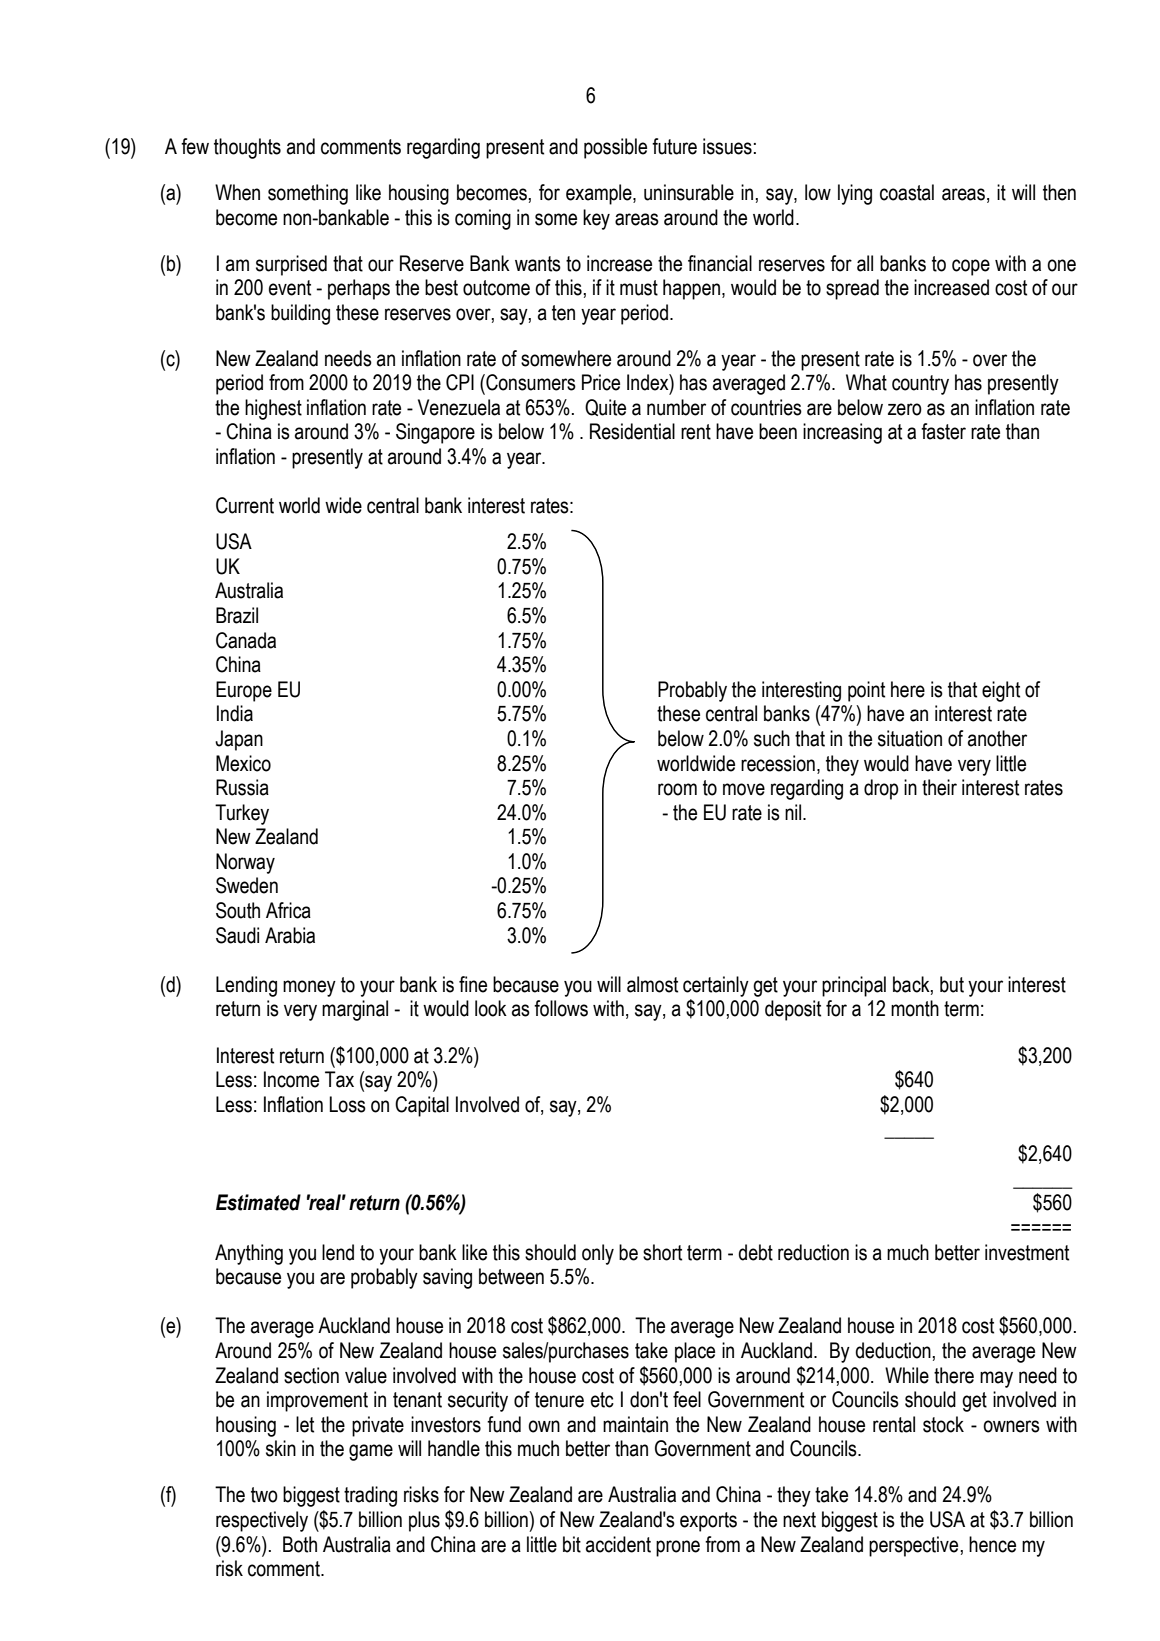  What do you see at coordinates (237, 192) in the page?
I see `When` at bounding box center [237, 192].
